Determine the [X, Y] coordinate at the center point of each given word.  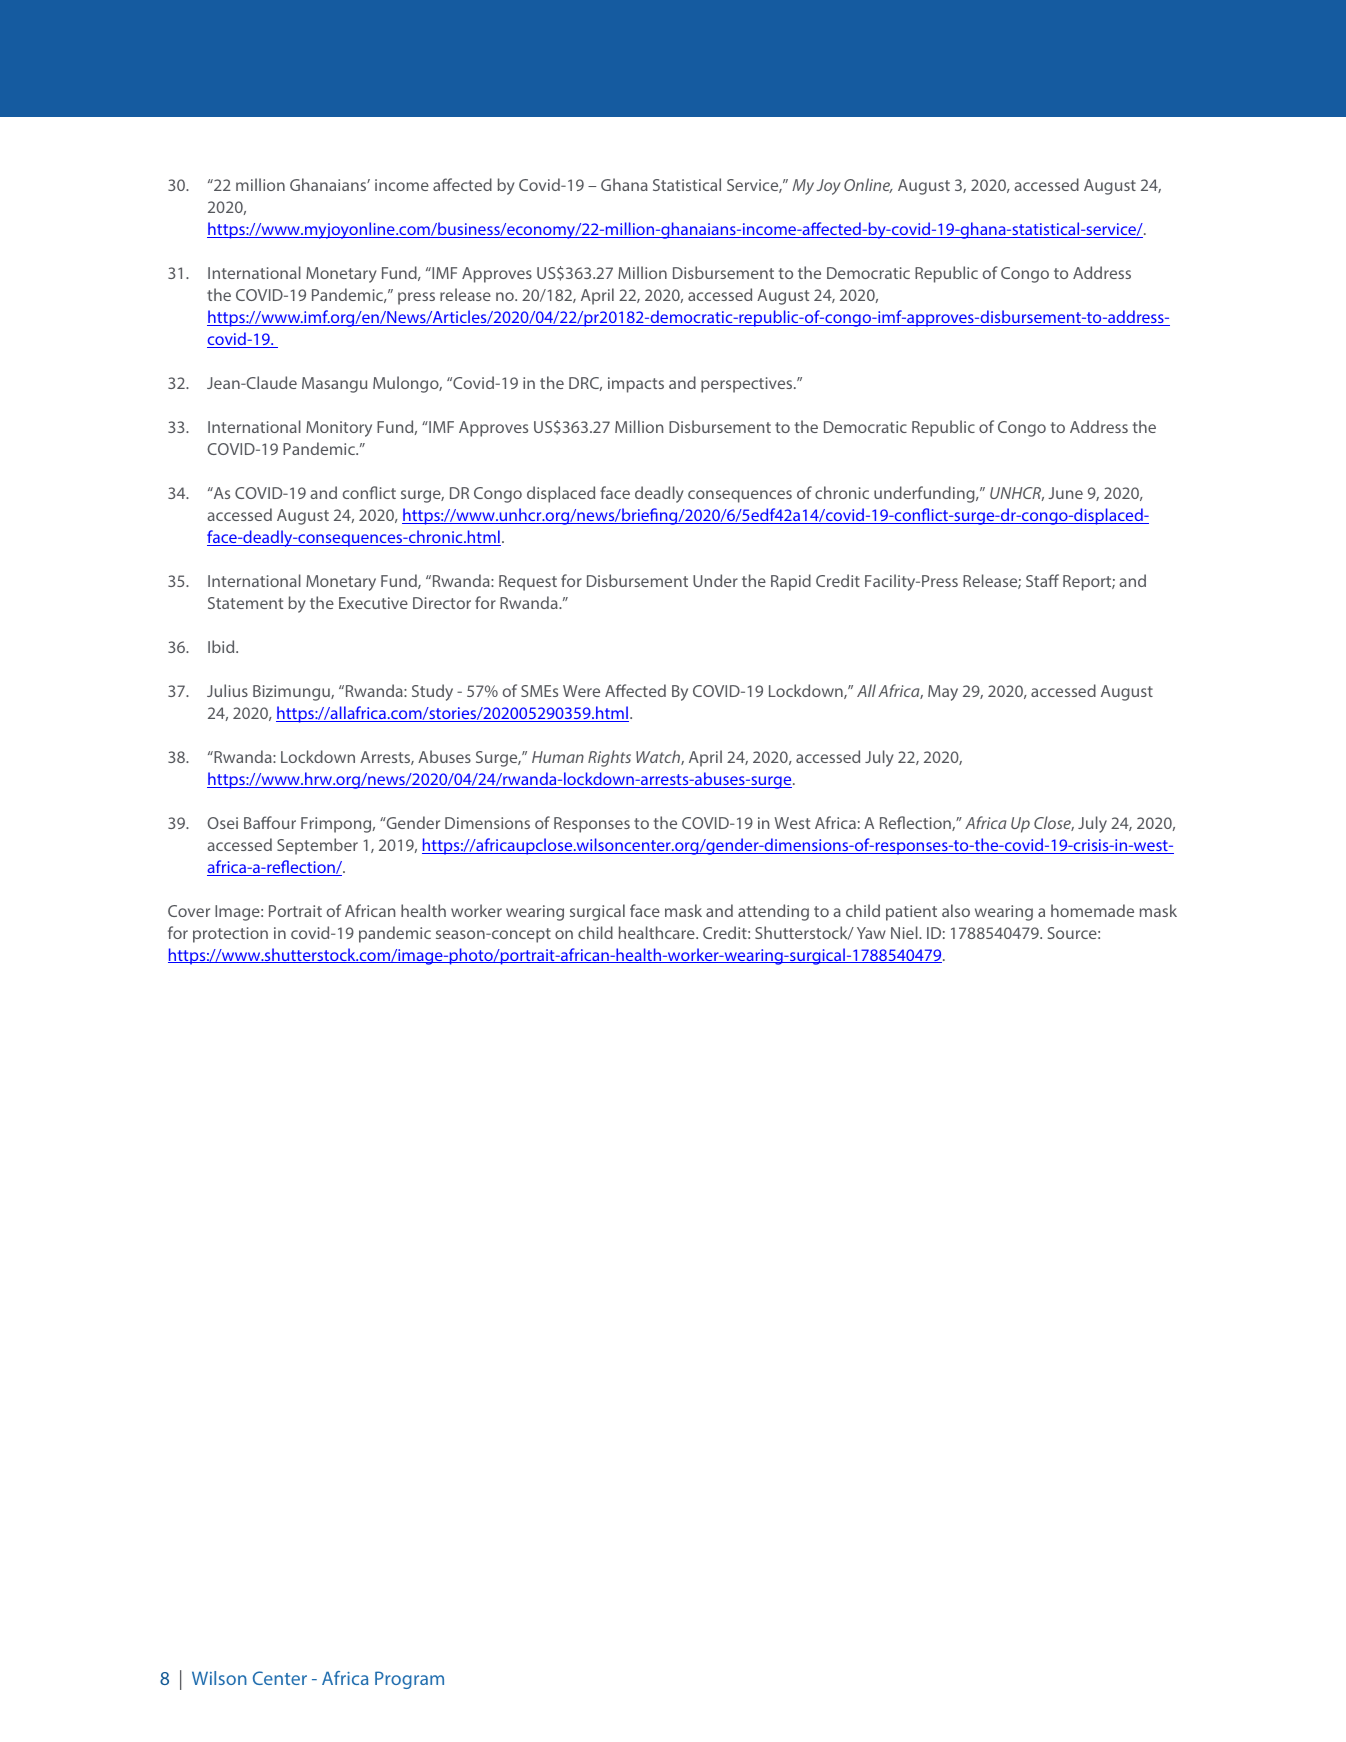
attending [773, 912]
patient [911, 913]
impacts [636, 385]
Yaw [871, 933]
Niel [905, 932]
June [1065, 493]
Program [409, 1680]
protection [230, 935]
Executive [373, 603]
